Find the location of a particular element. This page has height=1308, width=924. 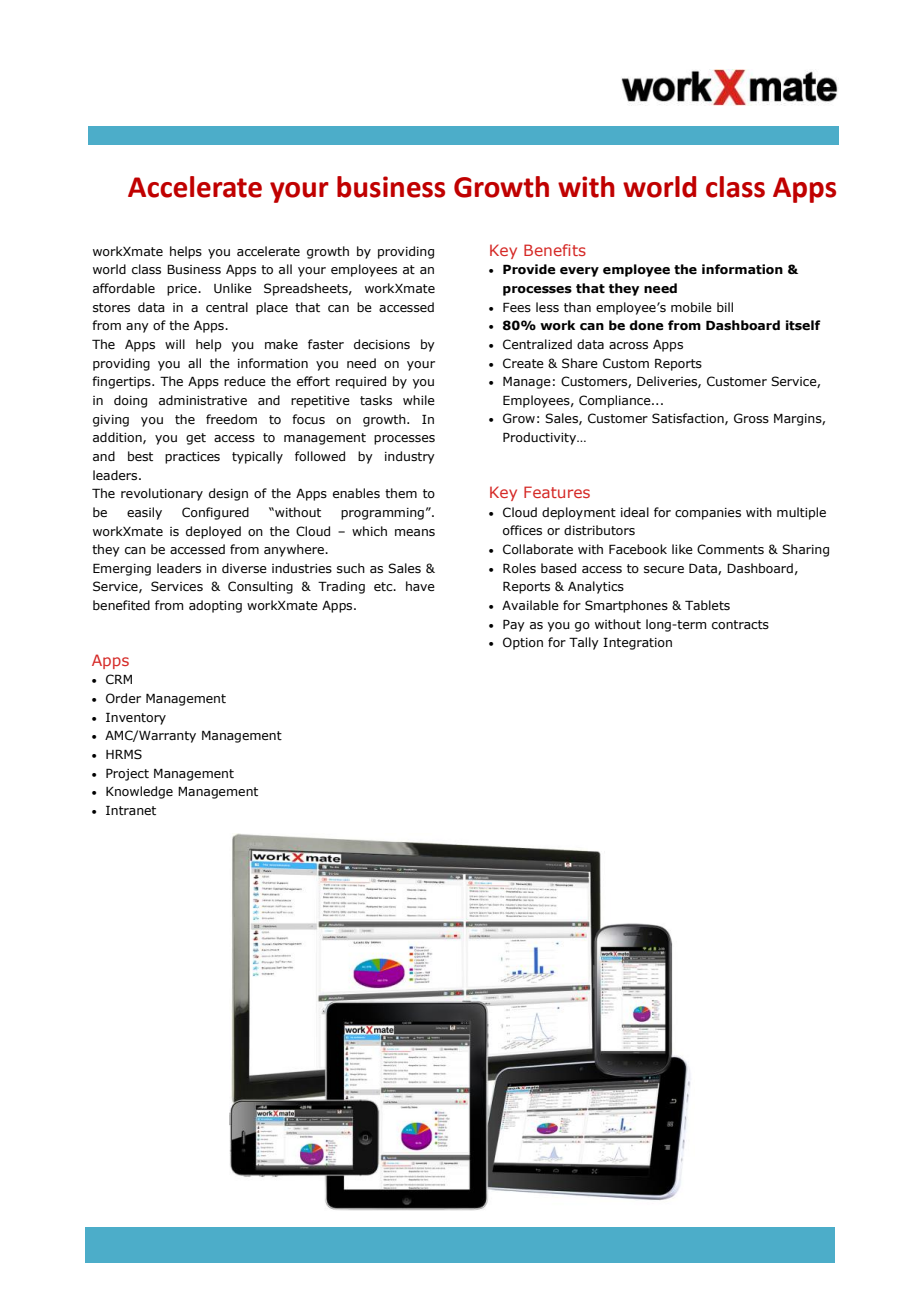

Provide is located at coordinates (529, 269).
